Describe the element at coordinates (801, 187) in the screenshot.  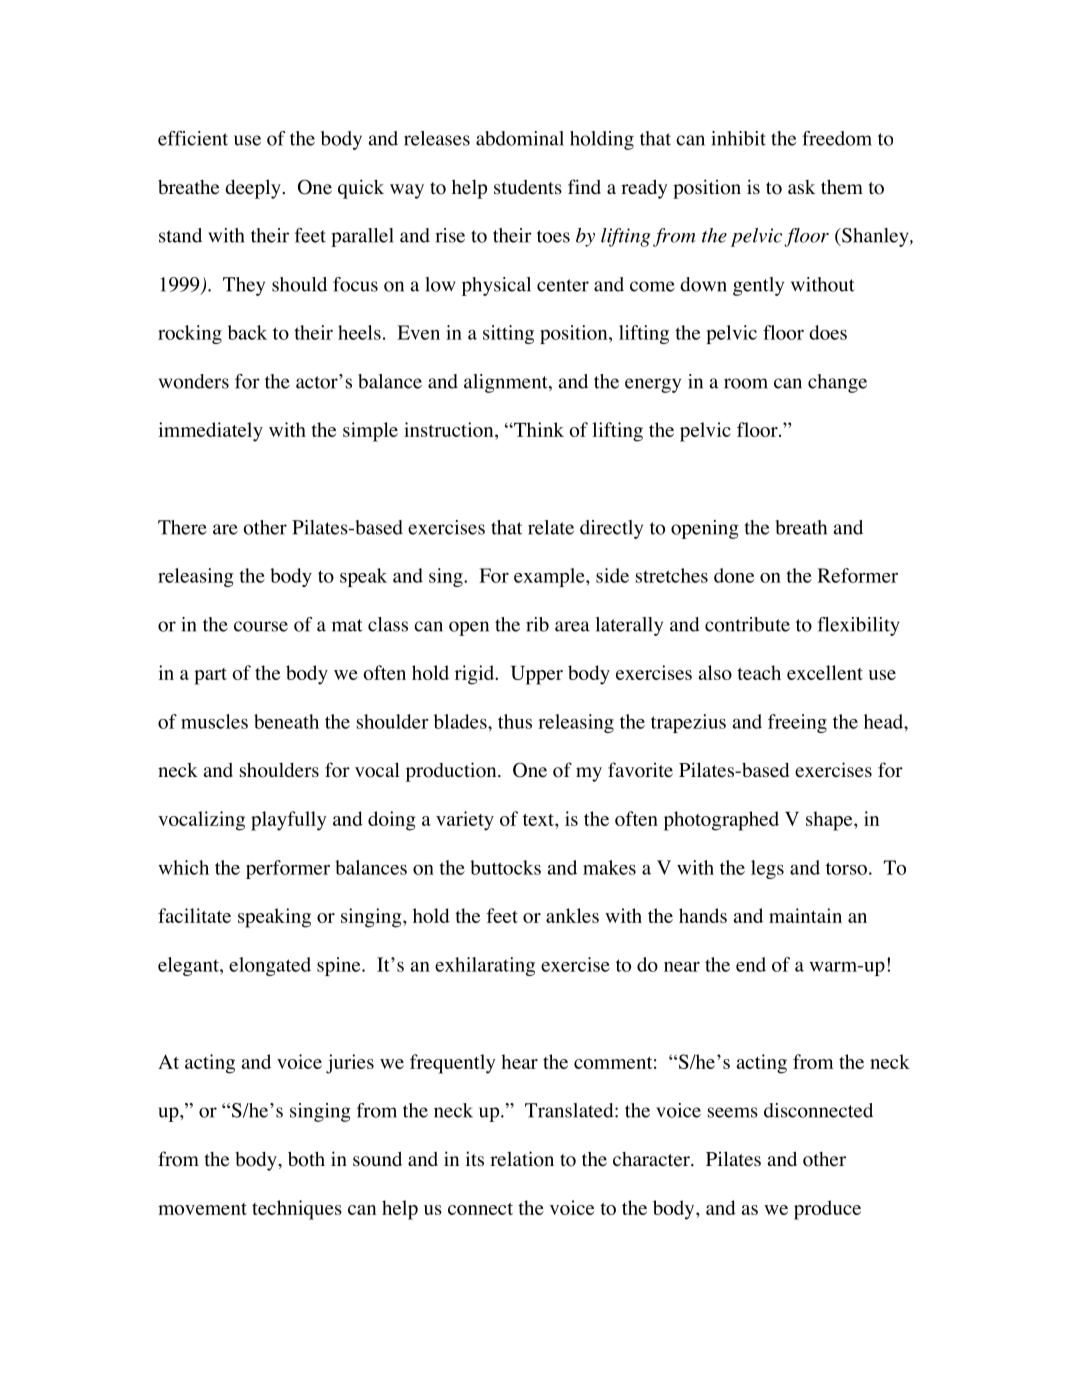
I see `ask` at that location.
